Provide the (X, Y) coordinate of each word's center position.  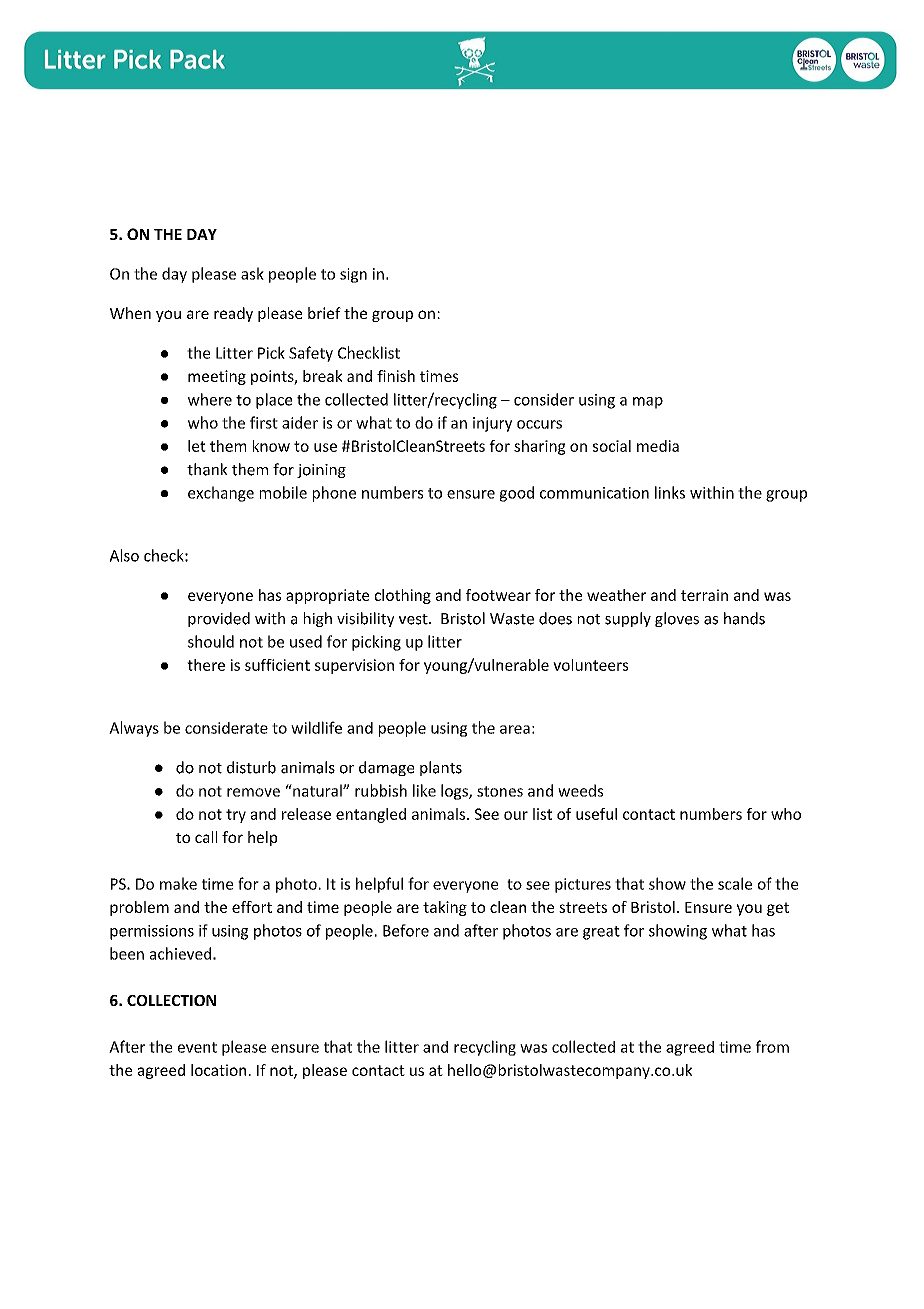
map (648, 403)
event (197, 1047)
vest (413, 619)
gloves (677, 619)
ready (233, 314)
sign (353, 275)
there (206, 665)
